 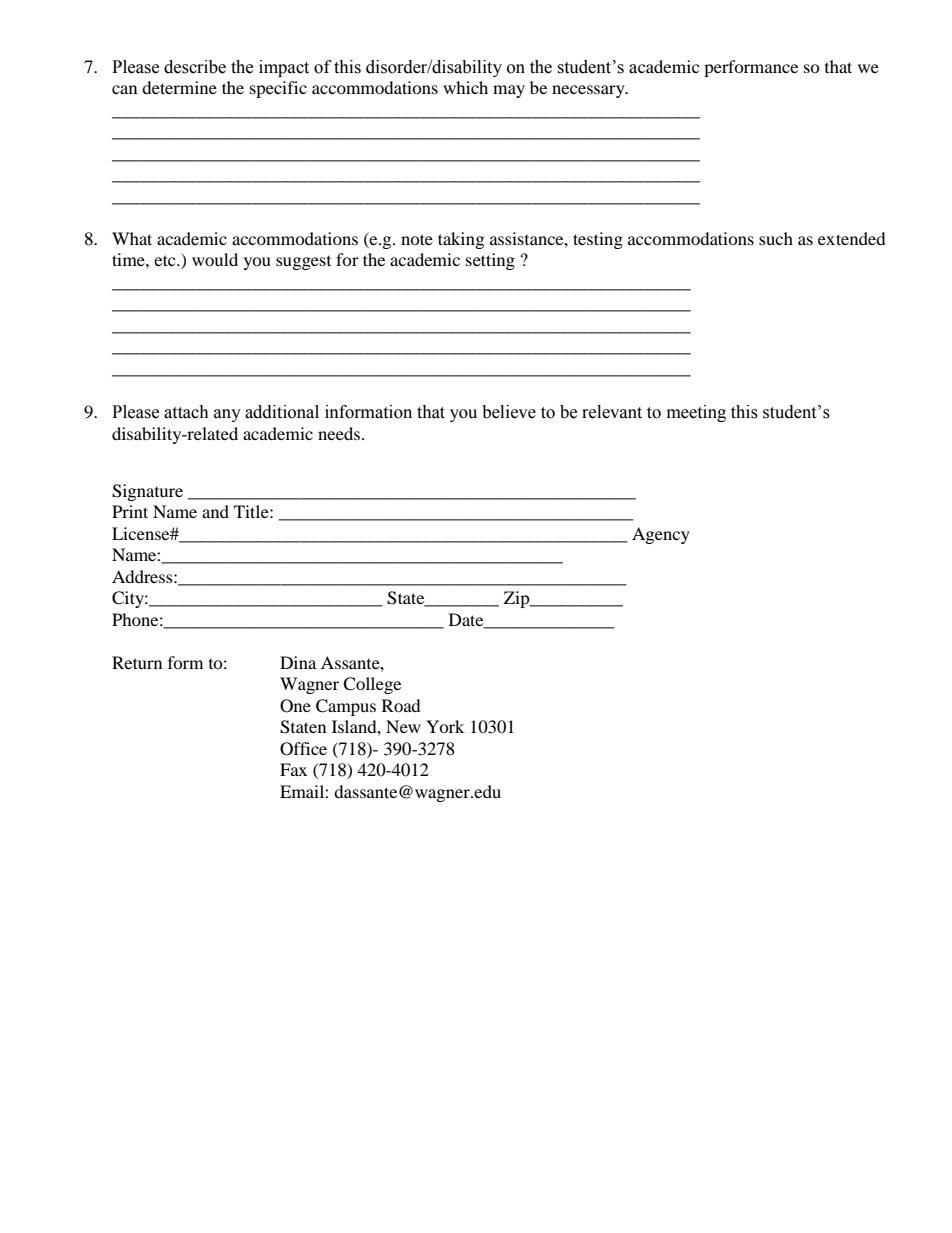 I want to click on believe, so click(x=509, y=412).
